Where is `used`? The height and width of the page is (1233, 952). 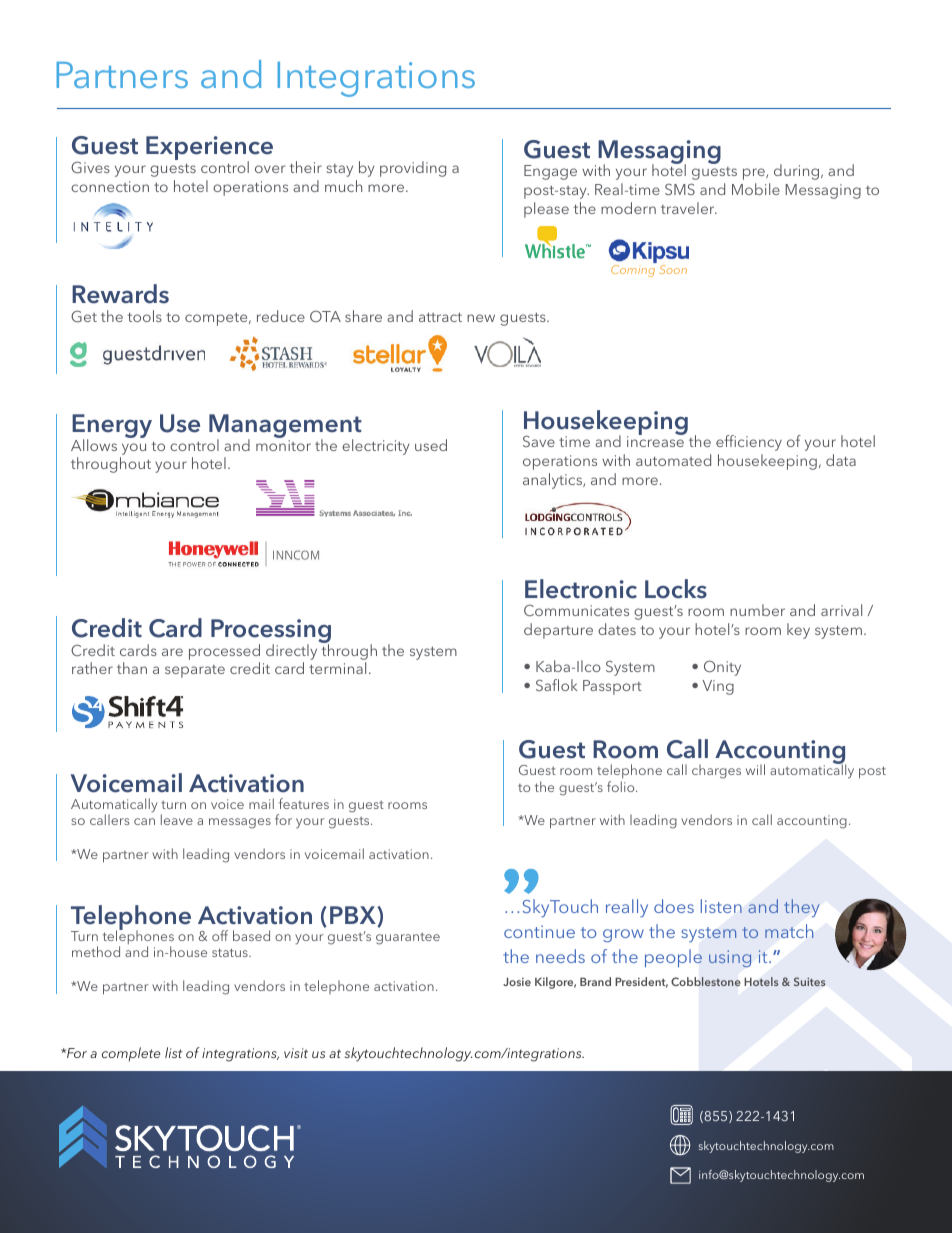 used is located at coordinates (431, 445).
